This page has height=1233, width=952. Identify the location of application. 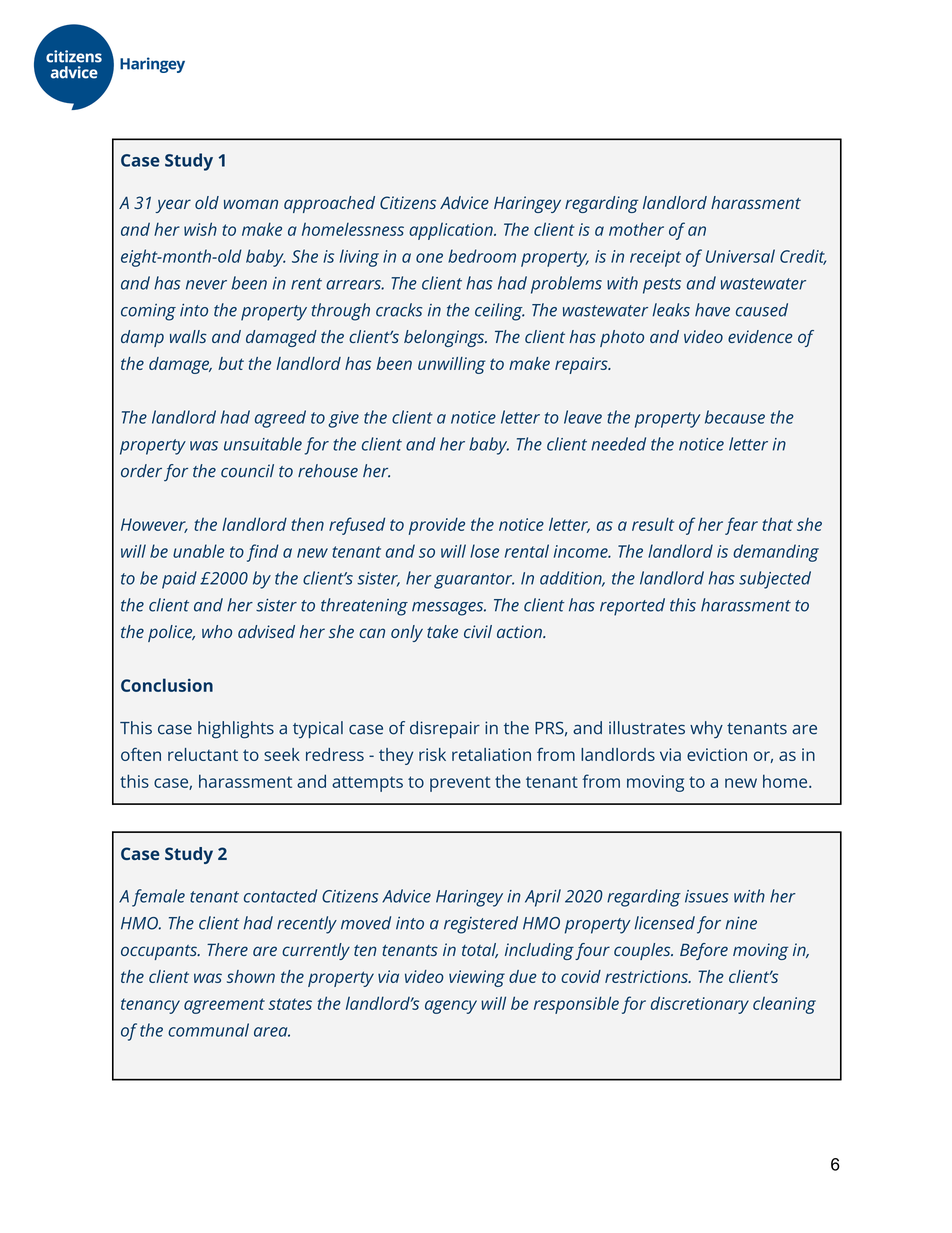
(452, 231).
